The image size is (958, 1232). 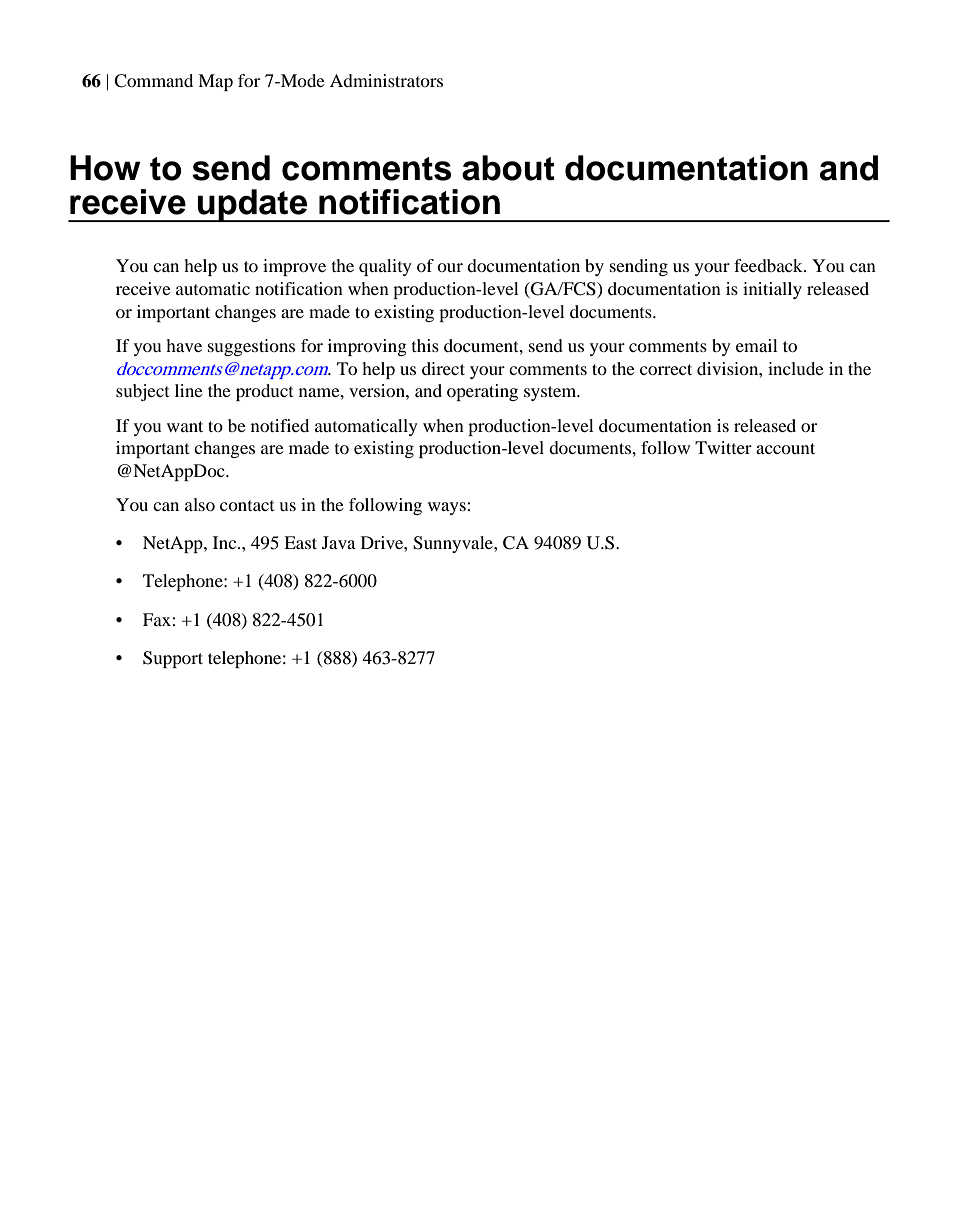 What do you see at coordinates (253, 205) in the image?
I see `update` at bounding box center [253, 205].
